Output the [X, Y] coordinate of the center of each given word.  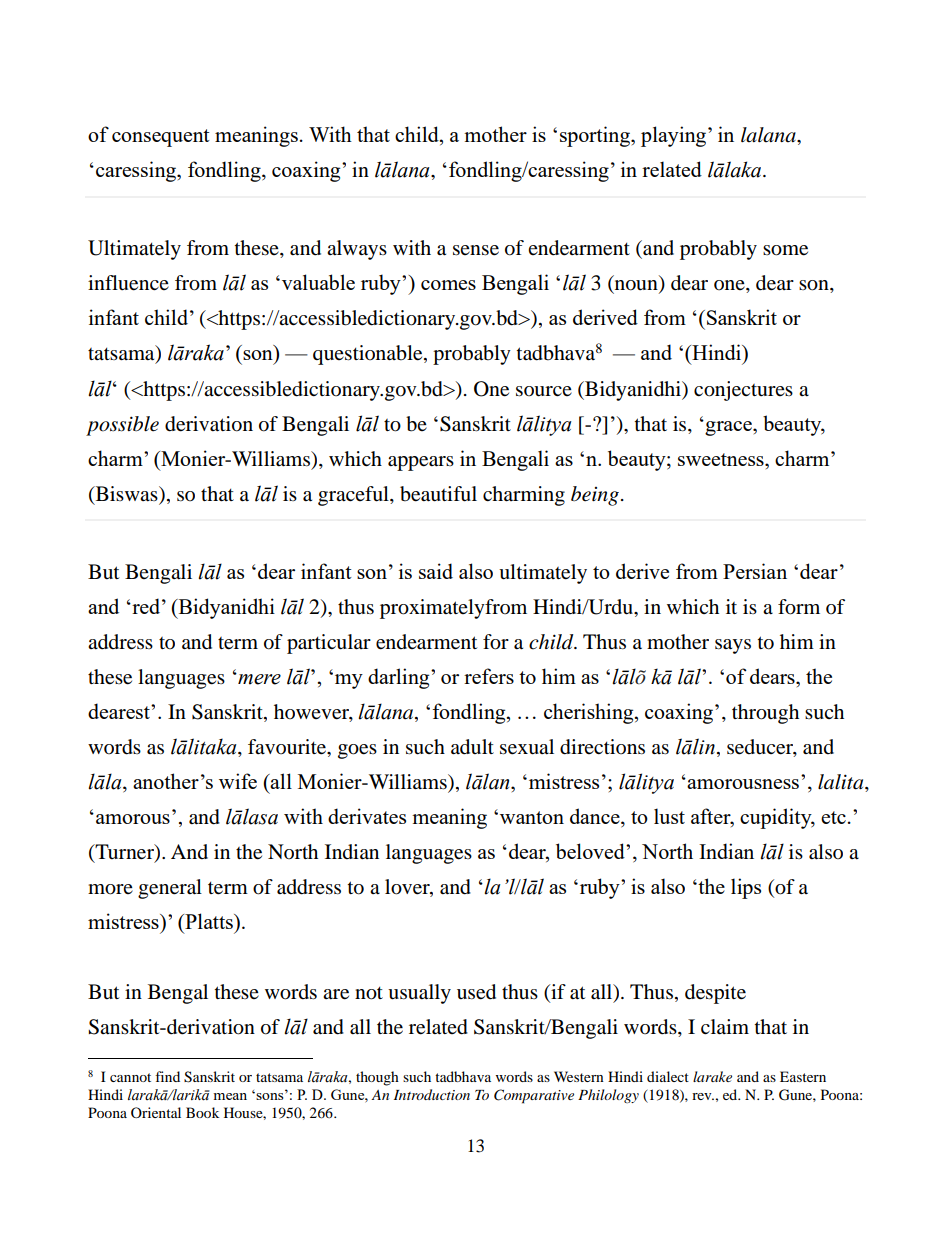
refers [489, 676]
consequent [161, 138]
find [167, 1076]
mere [258, 679]
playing [675, 136]
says [733, 646]
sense [476, 250]
